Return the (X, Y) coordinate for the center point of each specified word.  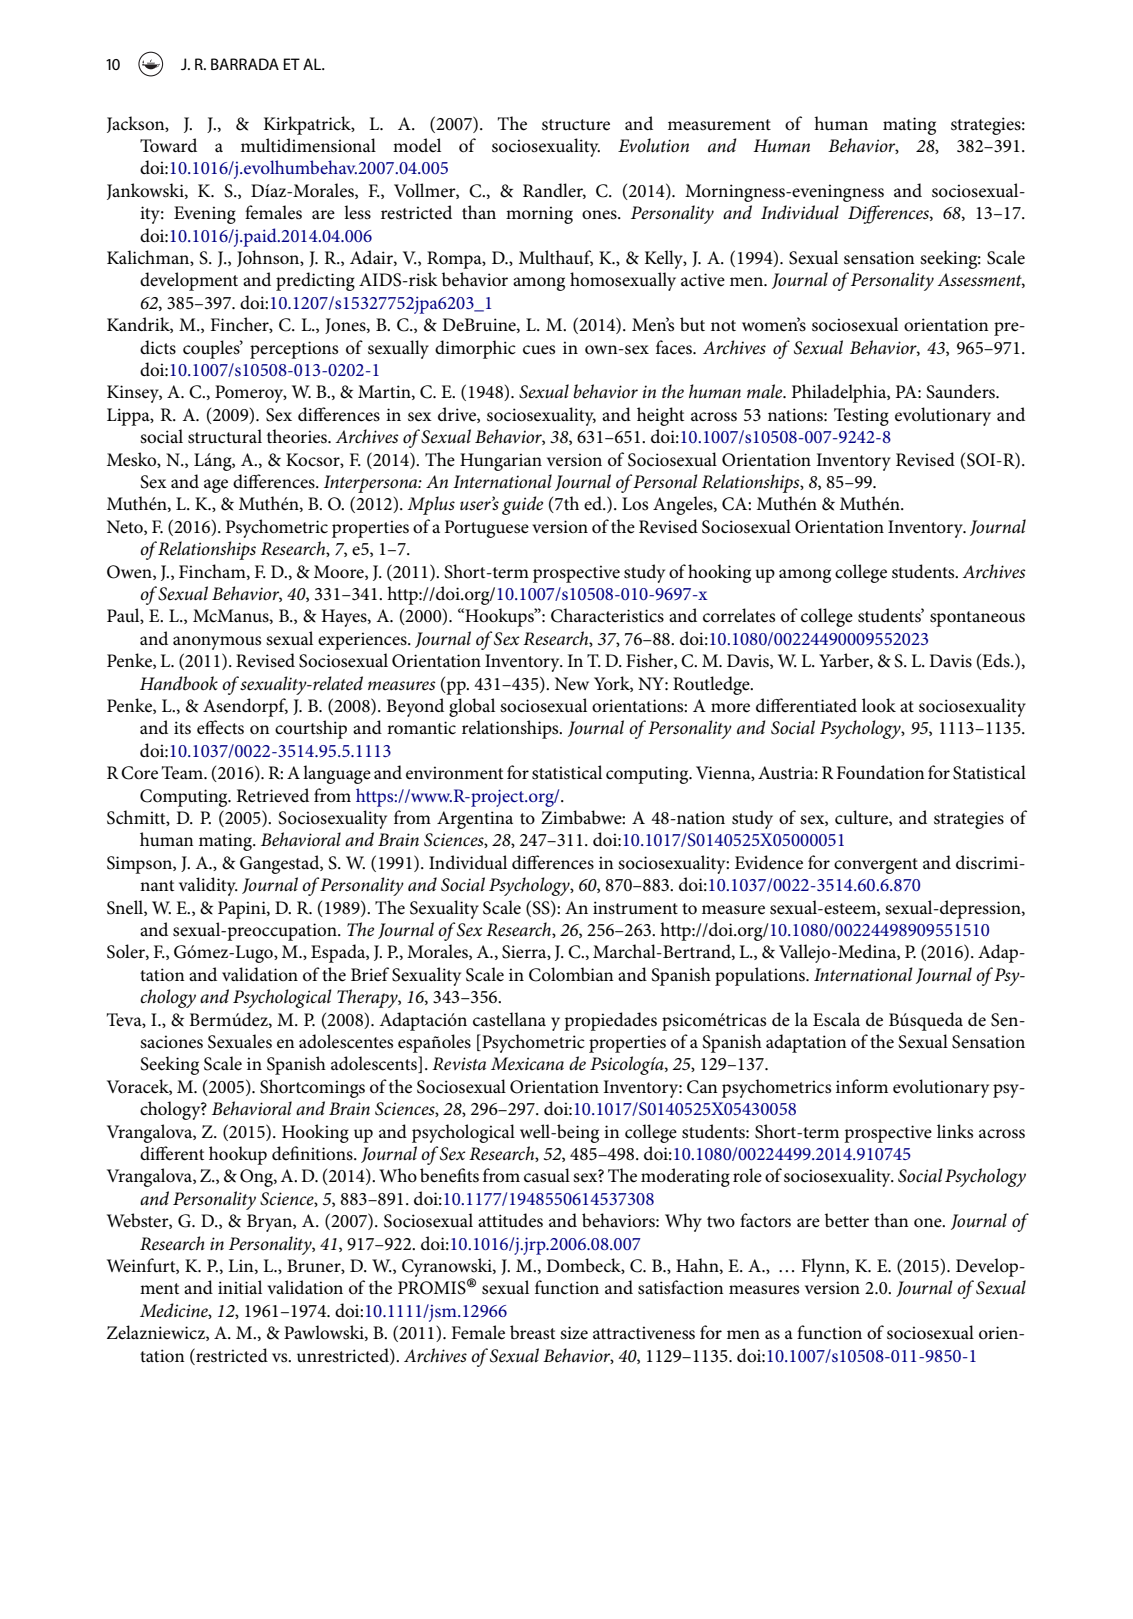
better (847, 1220)
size (574, 1333)
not (723, 326)
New (572, 684)
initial (240, 1287)
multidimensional (308, 145)
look (879, 705)
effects (220, 727)
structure (576, 125)
